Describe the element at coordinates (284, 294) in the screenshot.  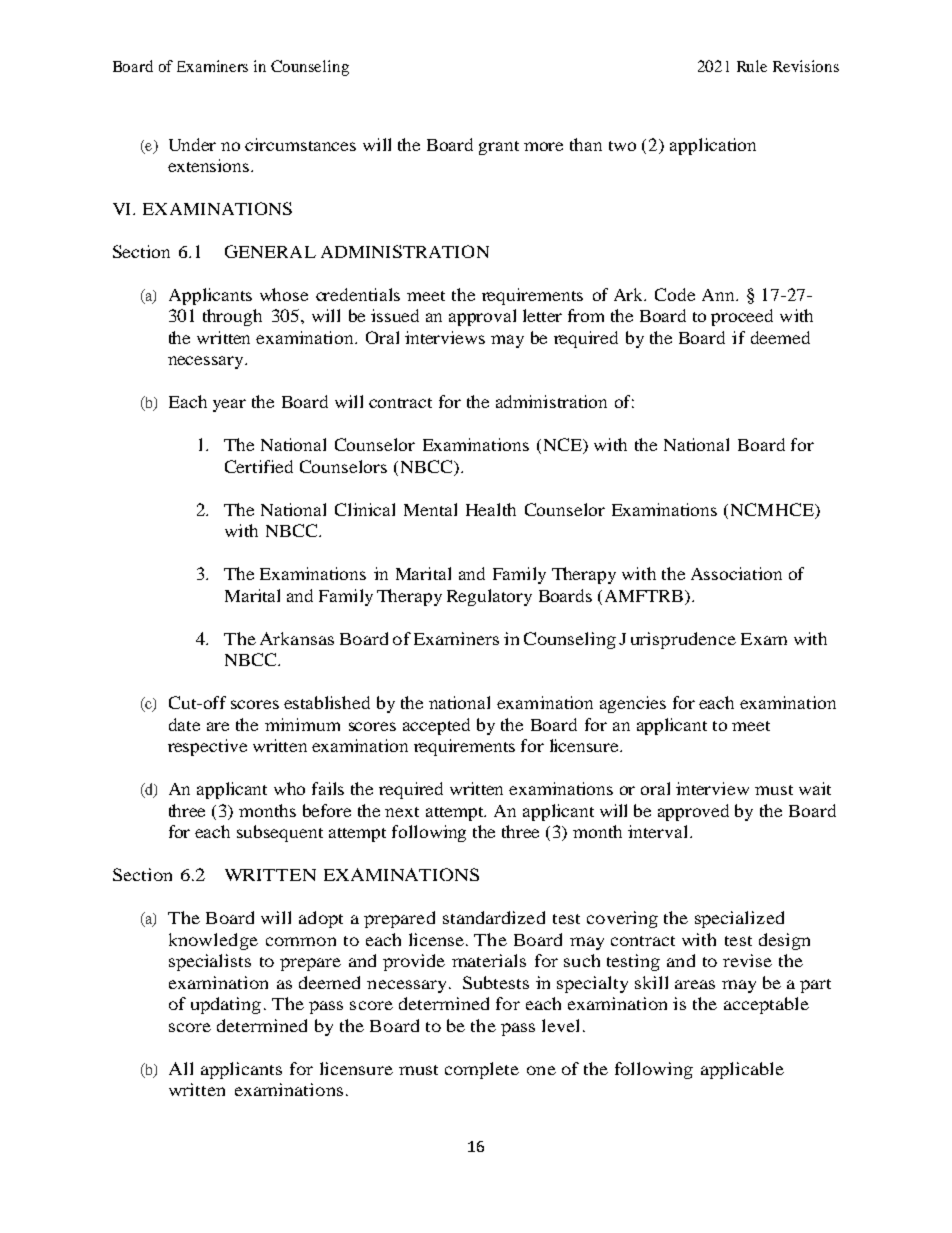
I see `whose` at that location.
